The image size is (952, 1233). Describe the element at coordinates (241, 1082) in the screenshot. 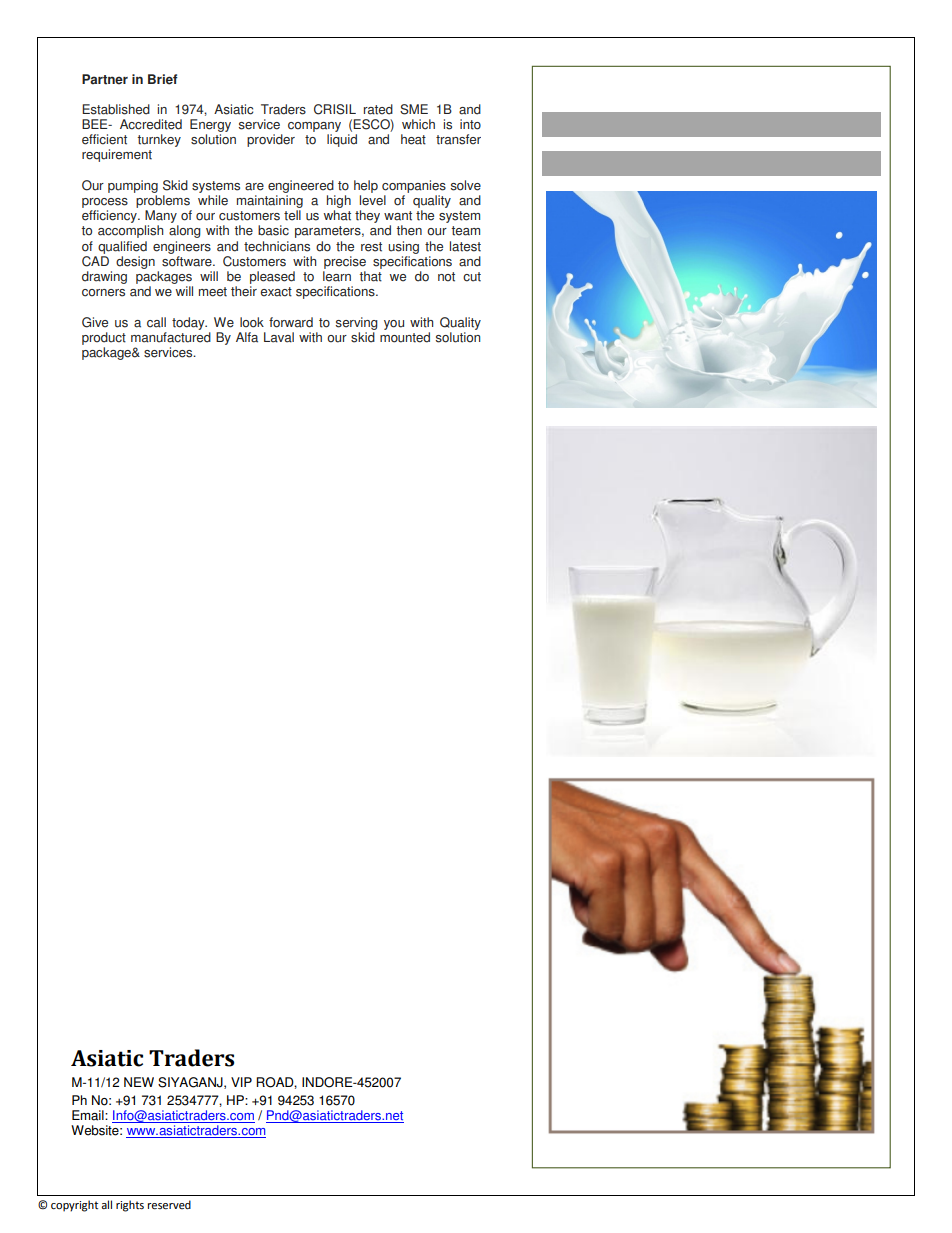

I see `VIP` at that location.
